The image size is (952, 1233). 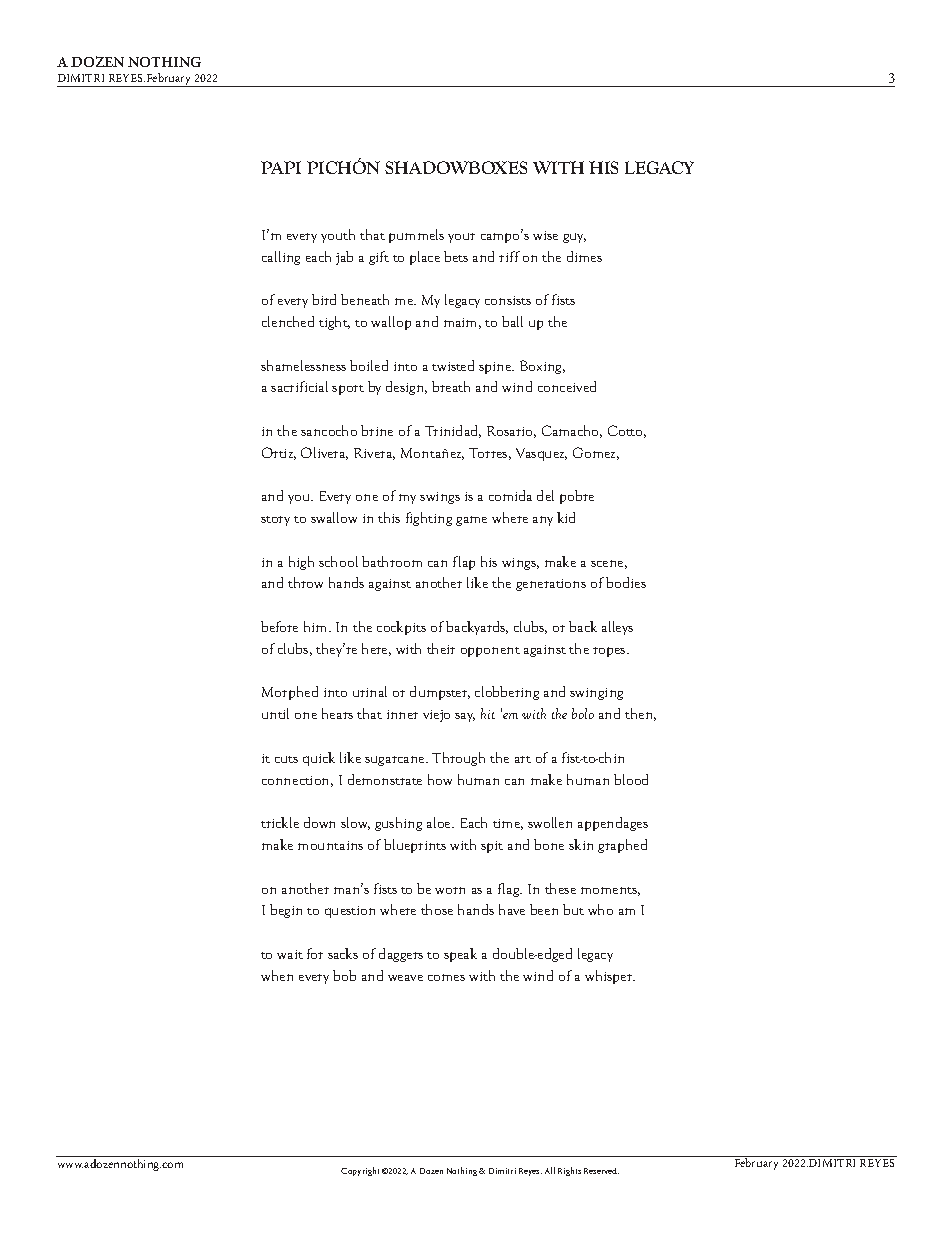 What do you see at coordinates (461, 238) in the screenshot?
I see `your` at bounding box center [461, 238].
